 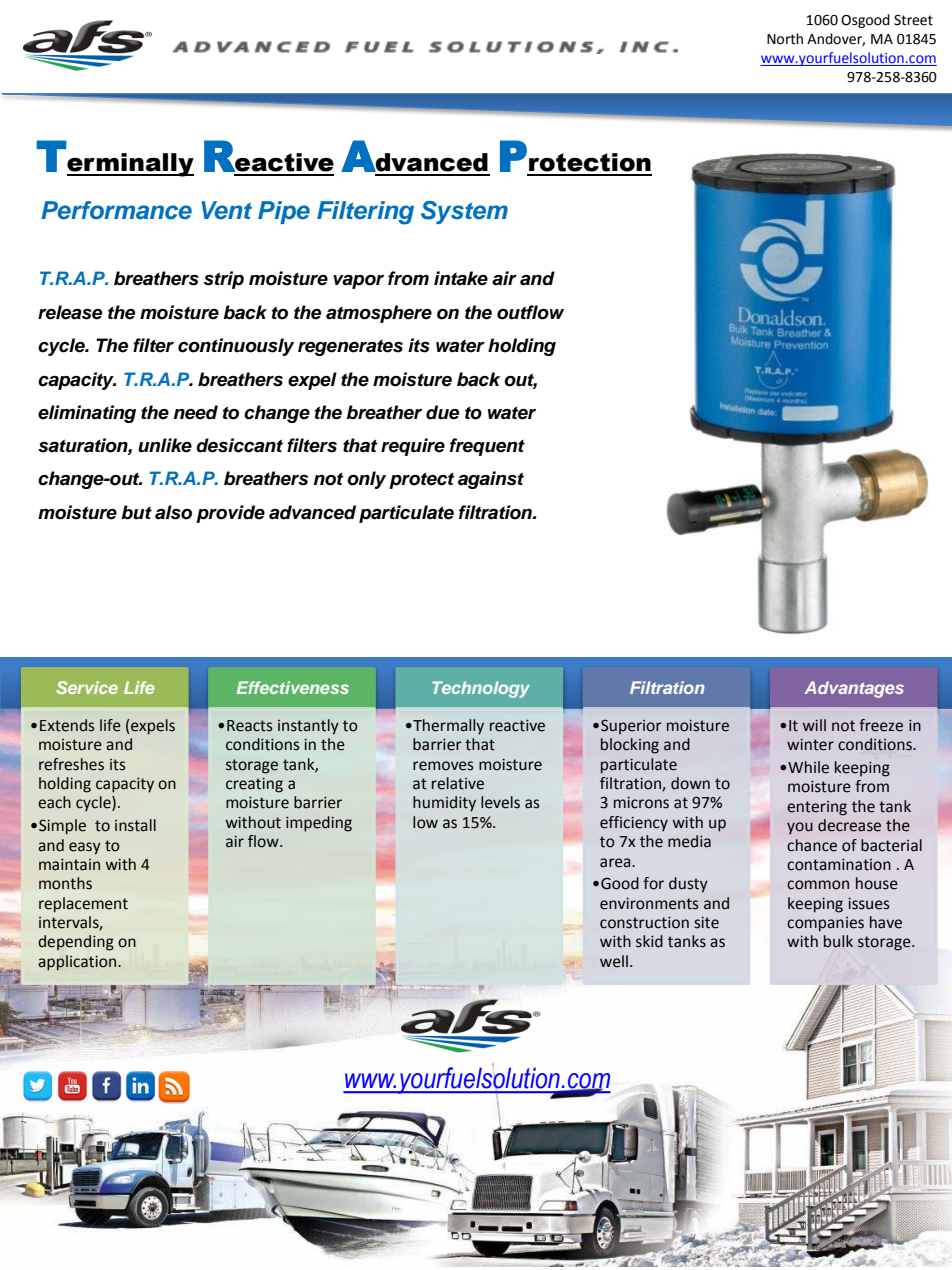 I want to click on System, so click(x=464, y=212).
